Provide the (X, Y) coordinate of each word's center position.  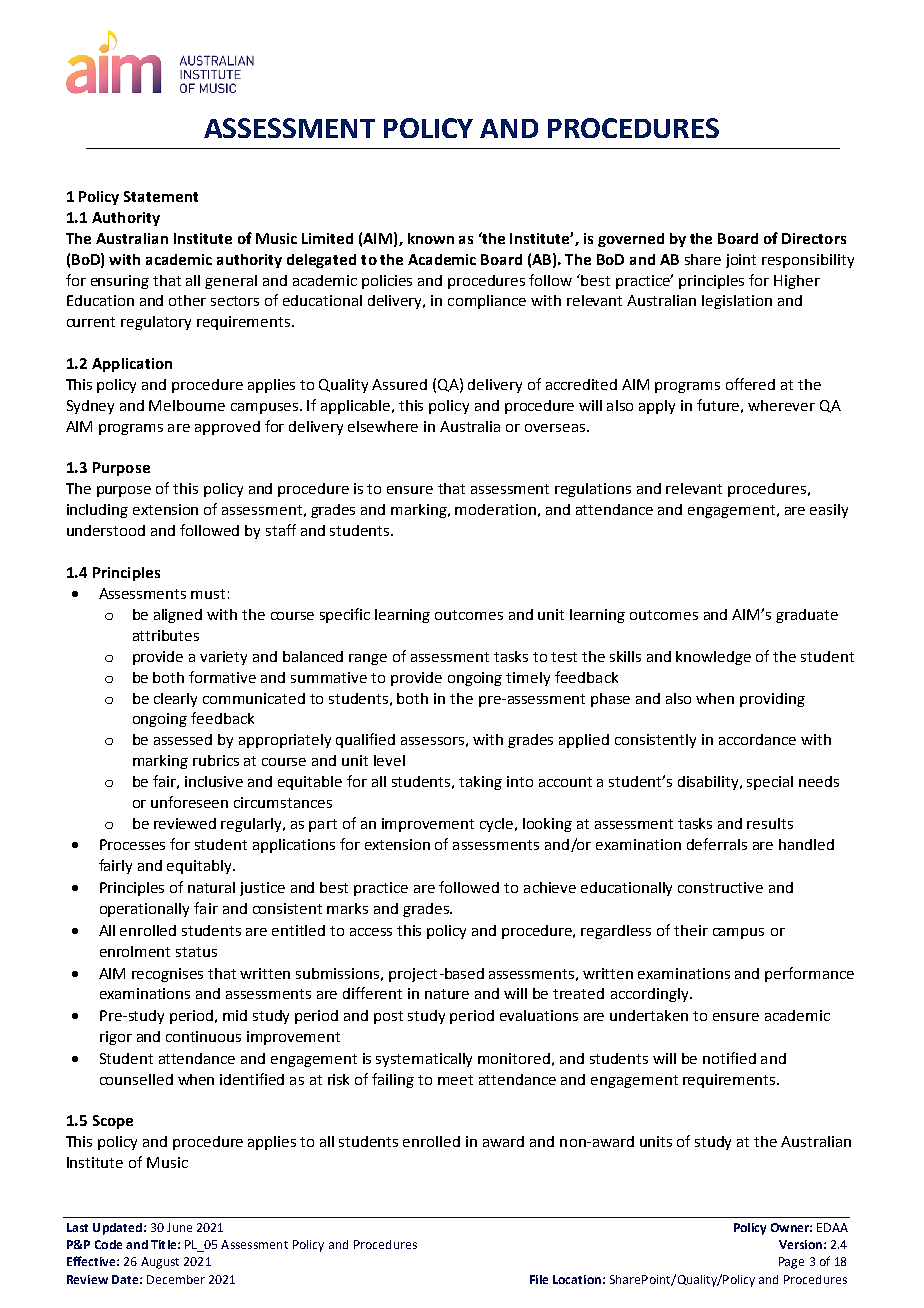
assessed (183, 739)
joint (741, 261)
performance (809, 974)
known (431, 238)
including (97, 511)
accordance (757, 739)
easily (829, 511)
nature (447, 994)
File (539, 1279)
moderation (495, 509)
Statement (161, 196)
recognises (167, 975)
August (160, 1263)
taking (480, 783)
